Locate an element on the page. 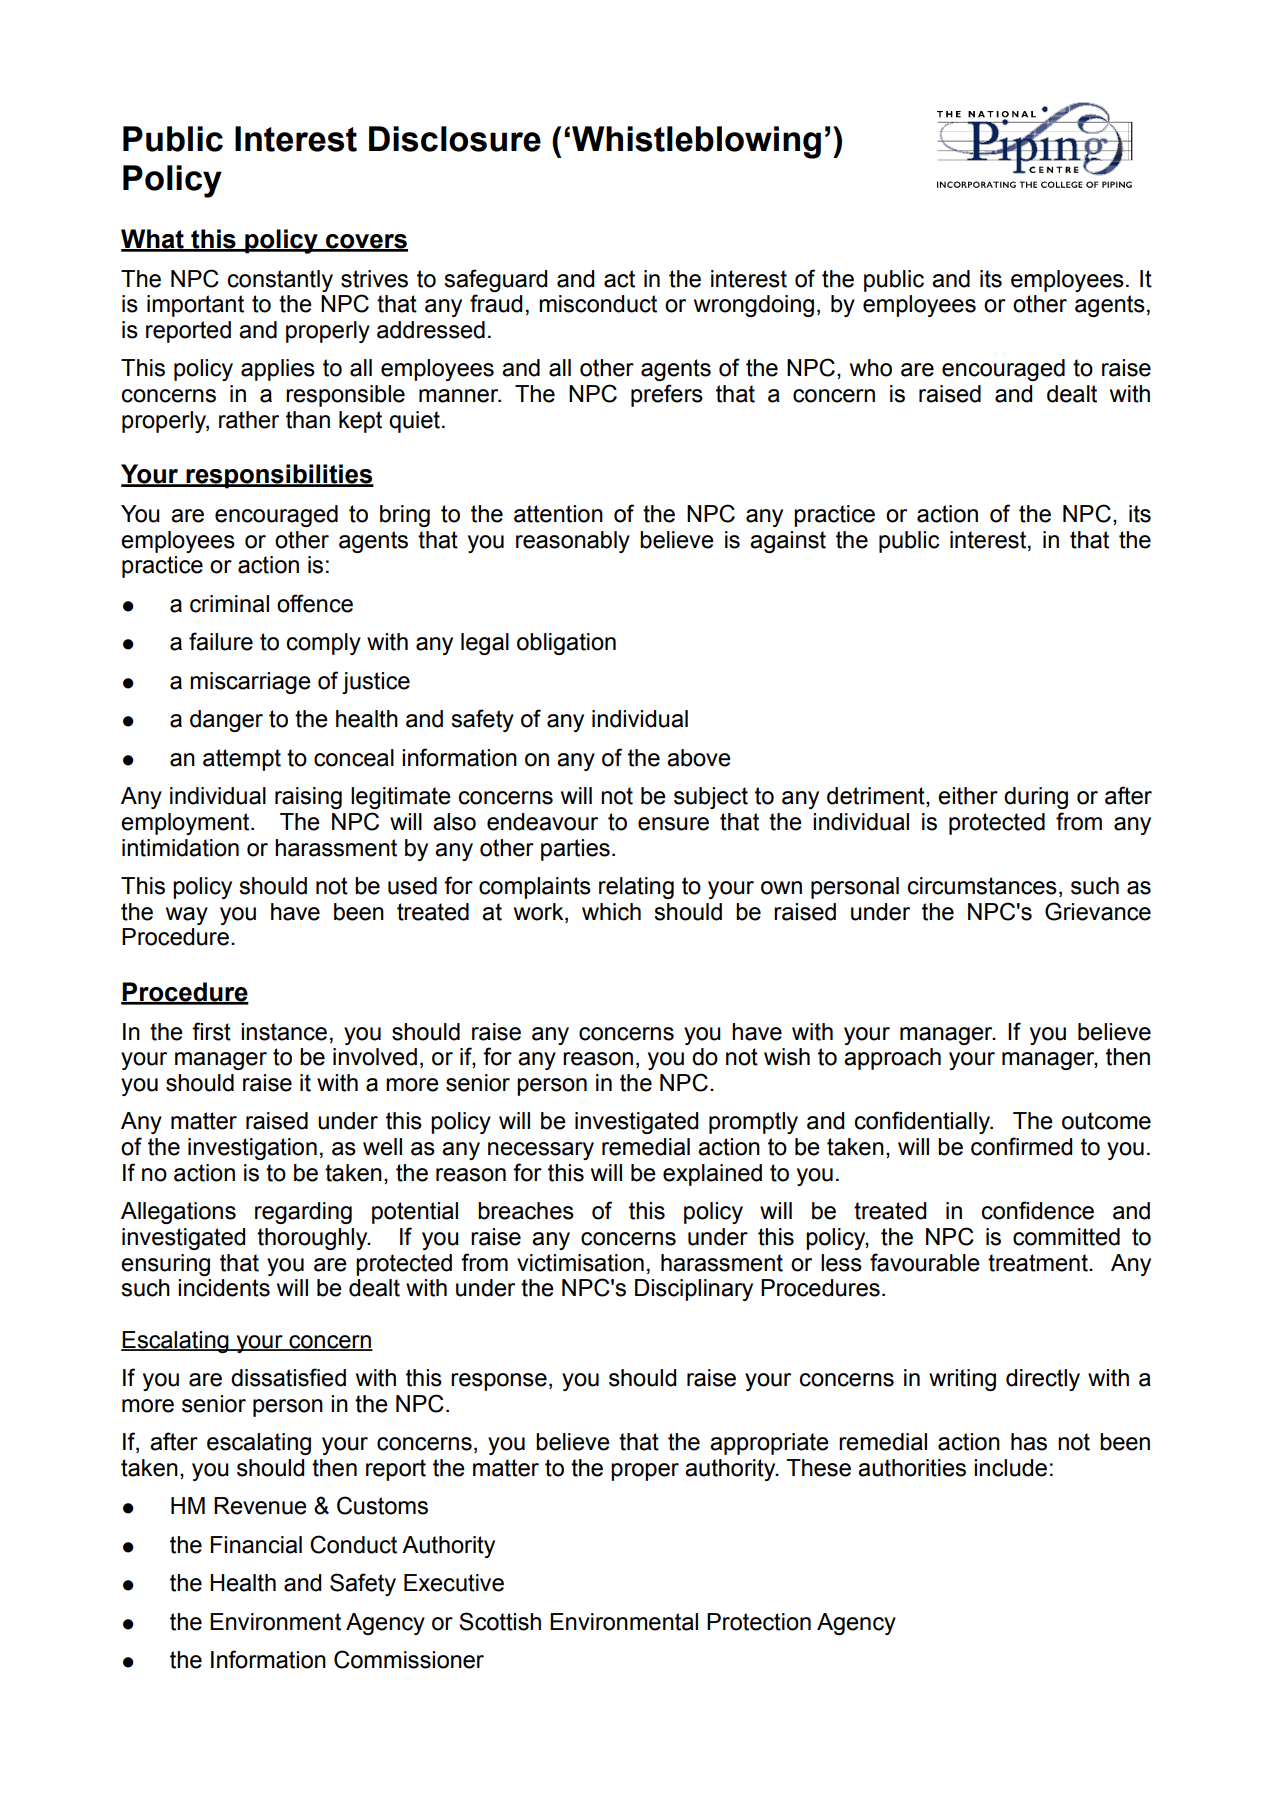  Whistleblowing is located at coordinates (696, 142).
